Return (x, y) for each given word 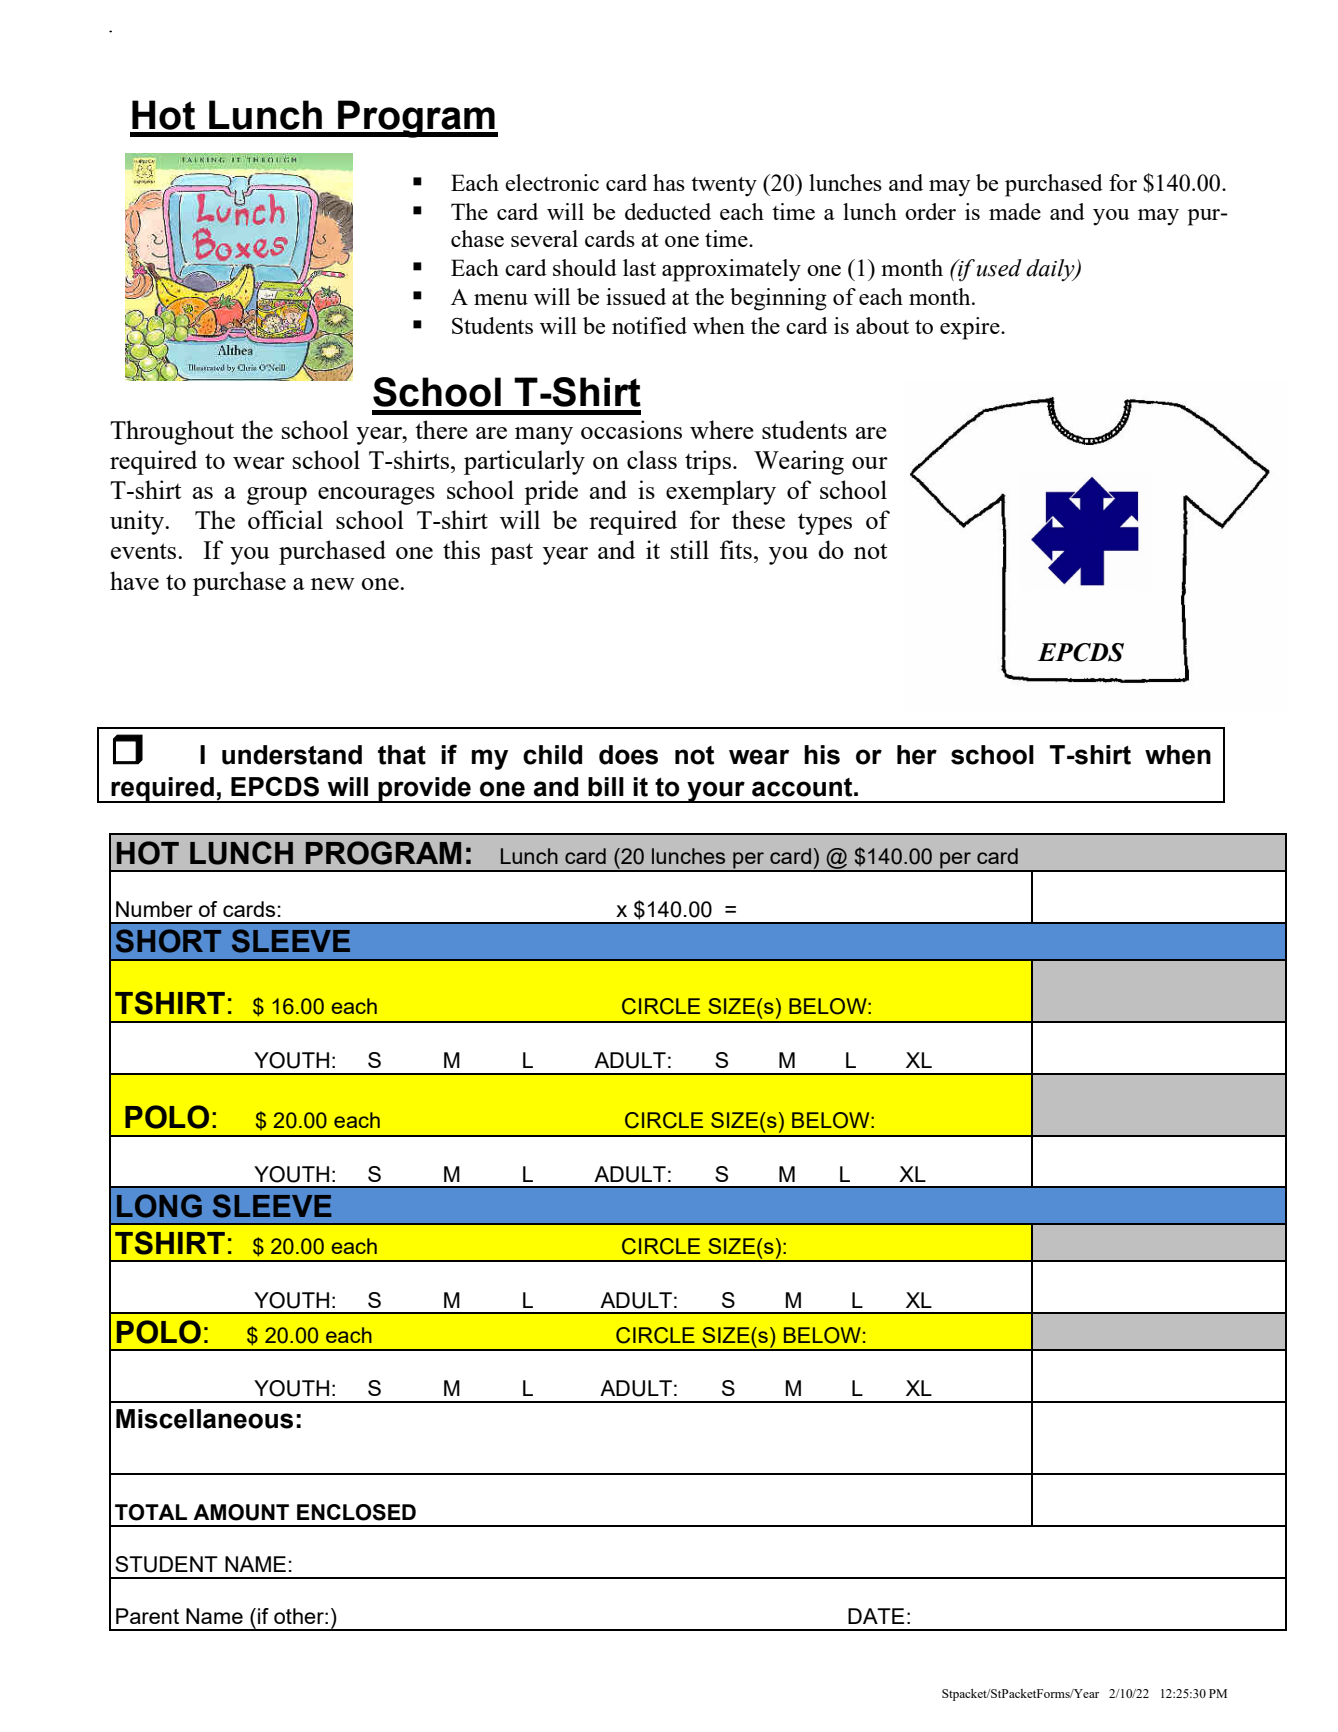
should (585, 267)
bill (606, 787)
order (930, 211)
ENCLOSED (356, 1512)
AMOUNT (241, 1512)
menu (501, 299)
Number (154, 909)
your (716, 792)
